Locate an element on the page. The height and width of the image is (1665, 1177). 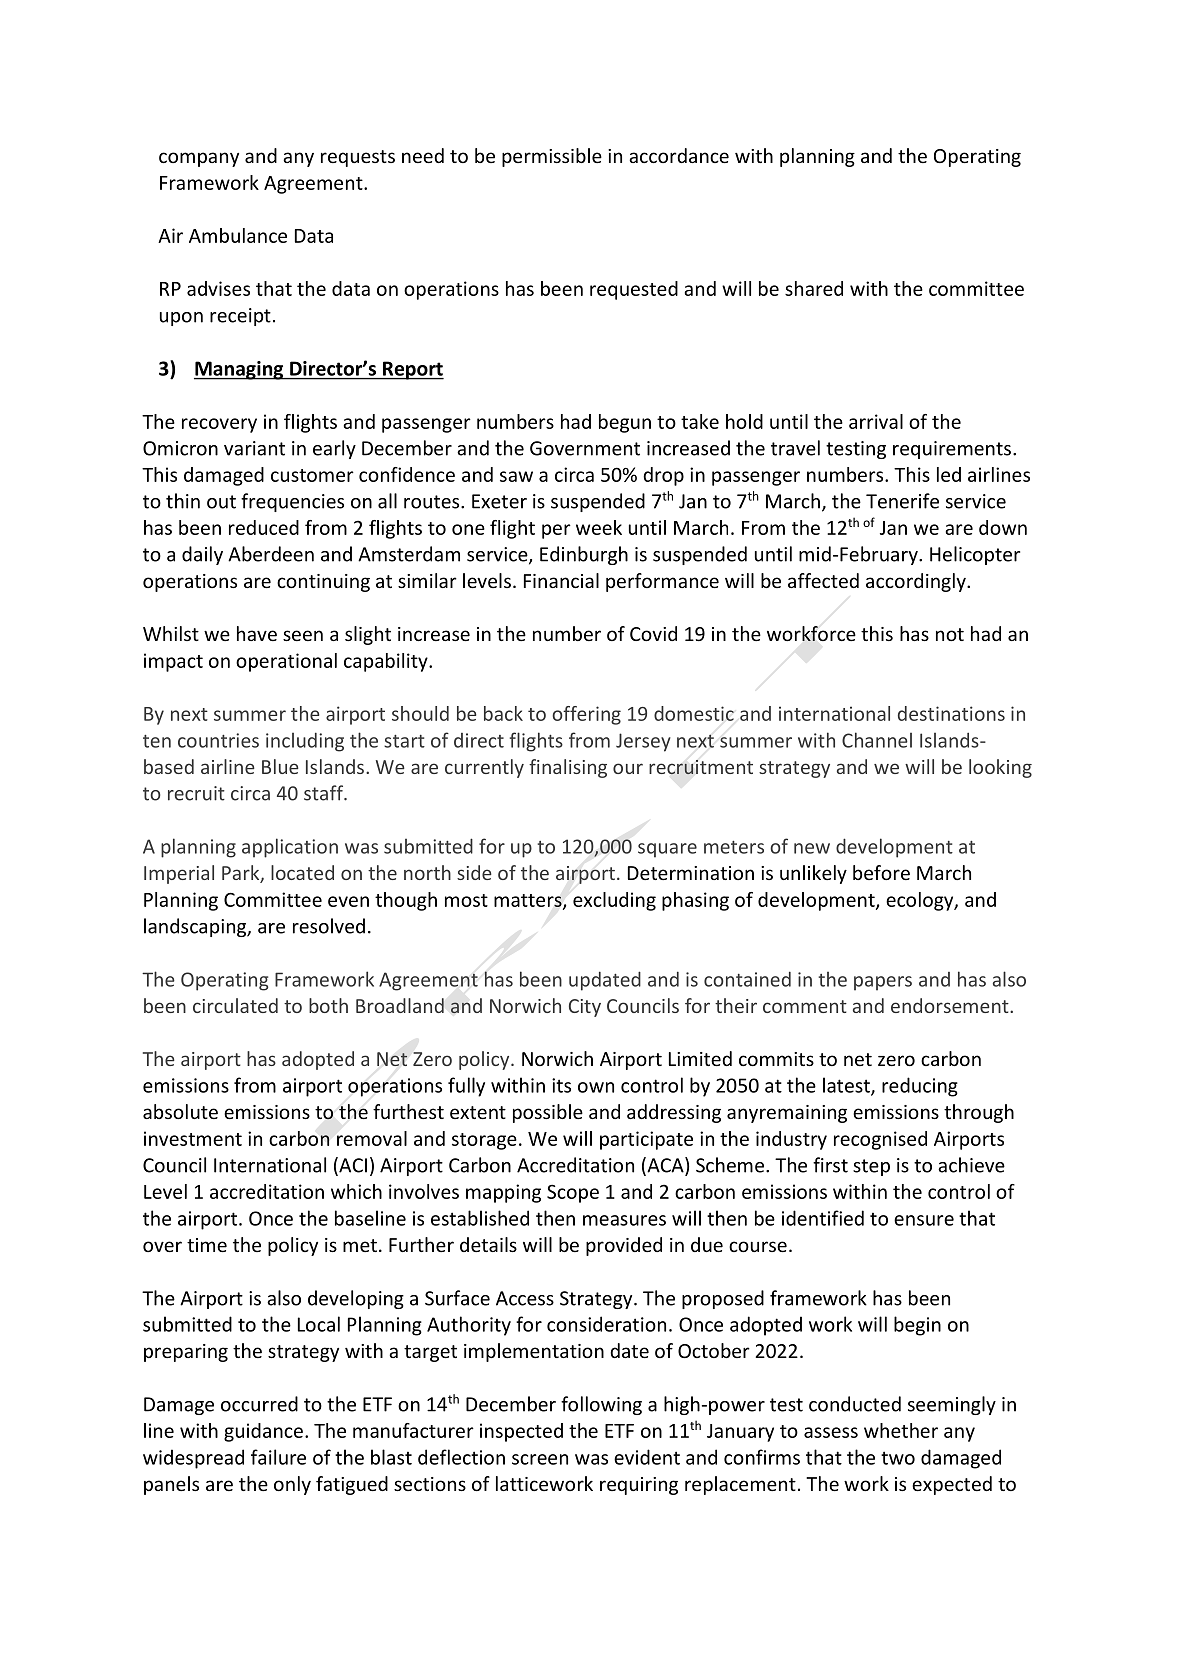
Ambulance is located at coordinates (238, 235).
